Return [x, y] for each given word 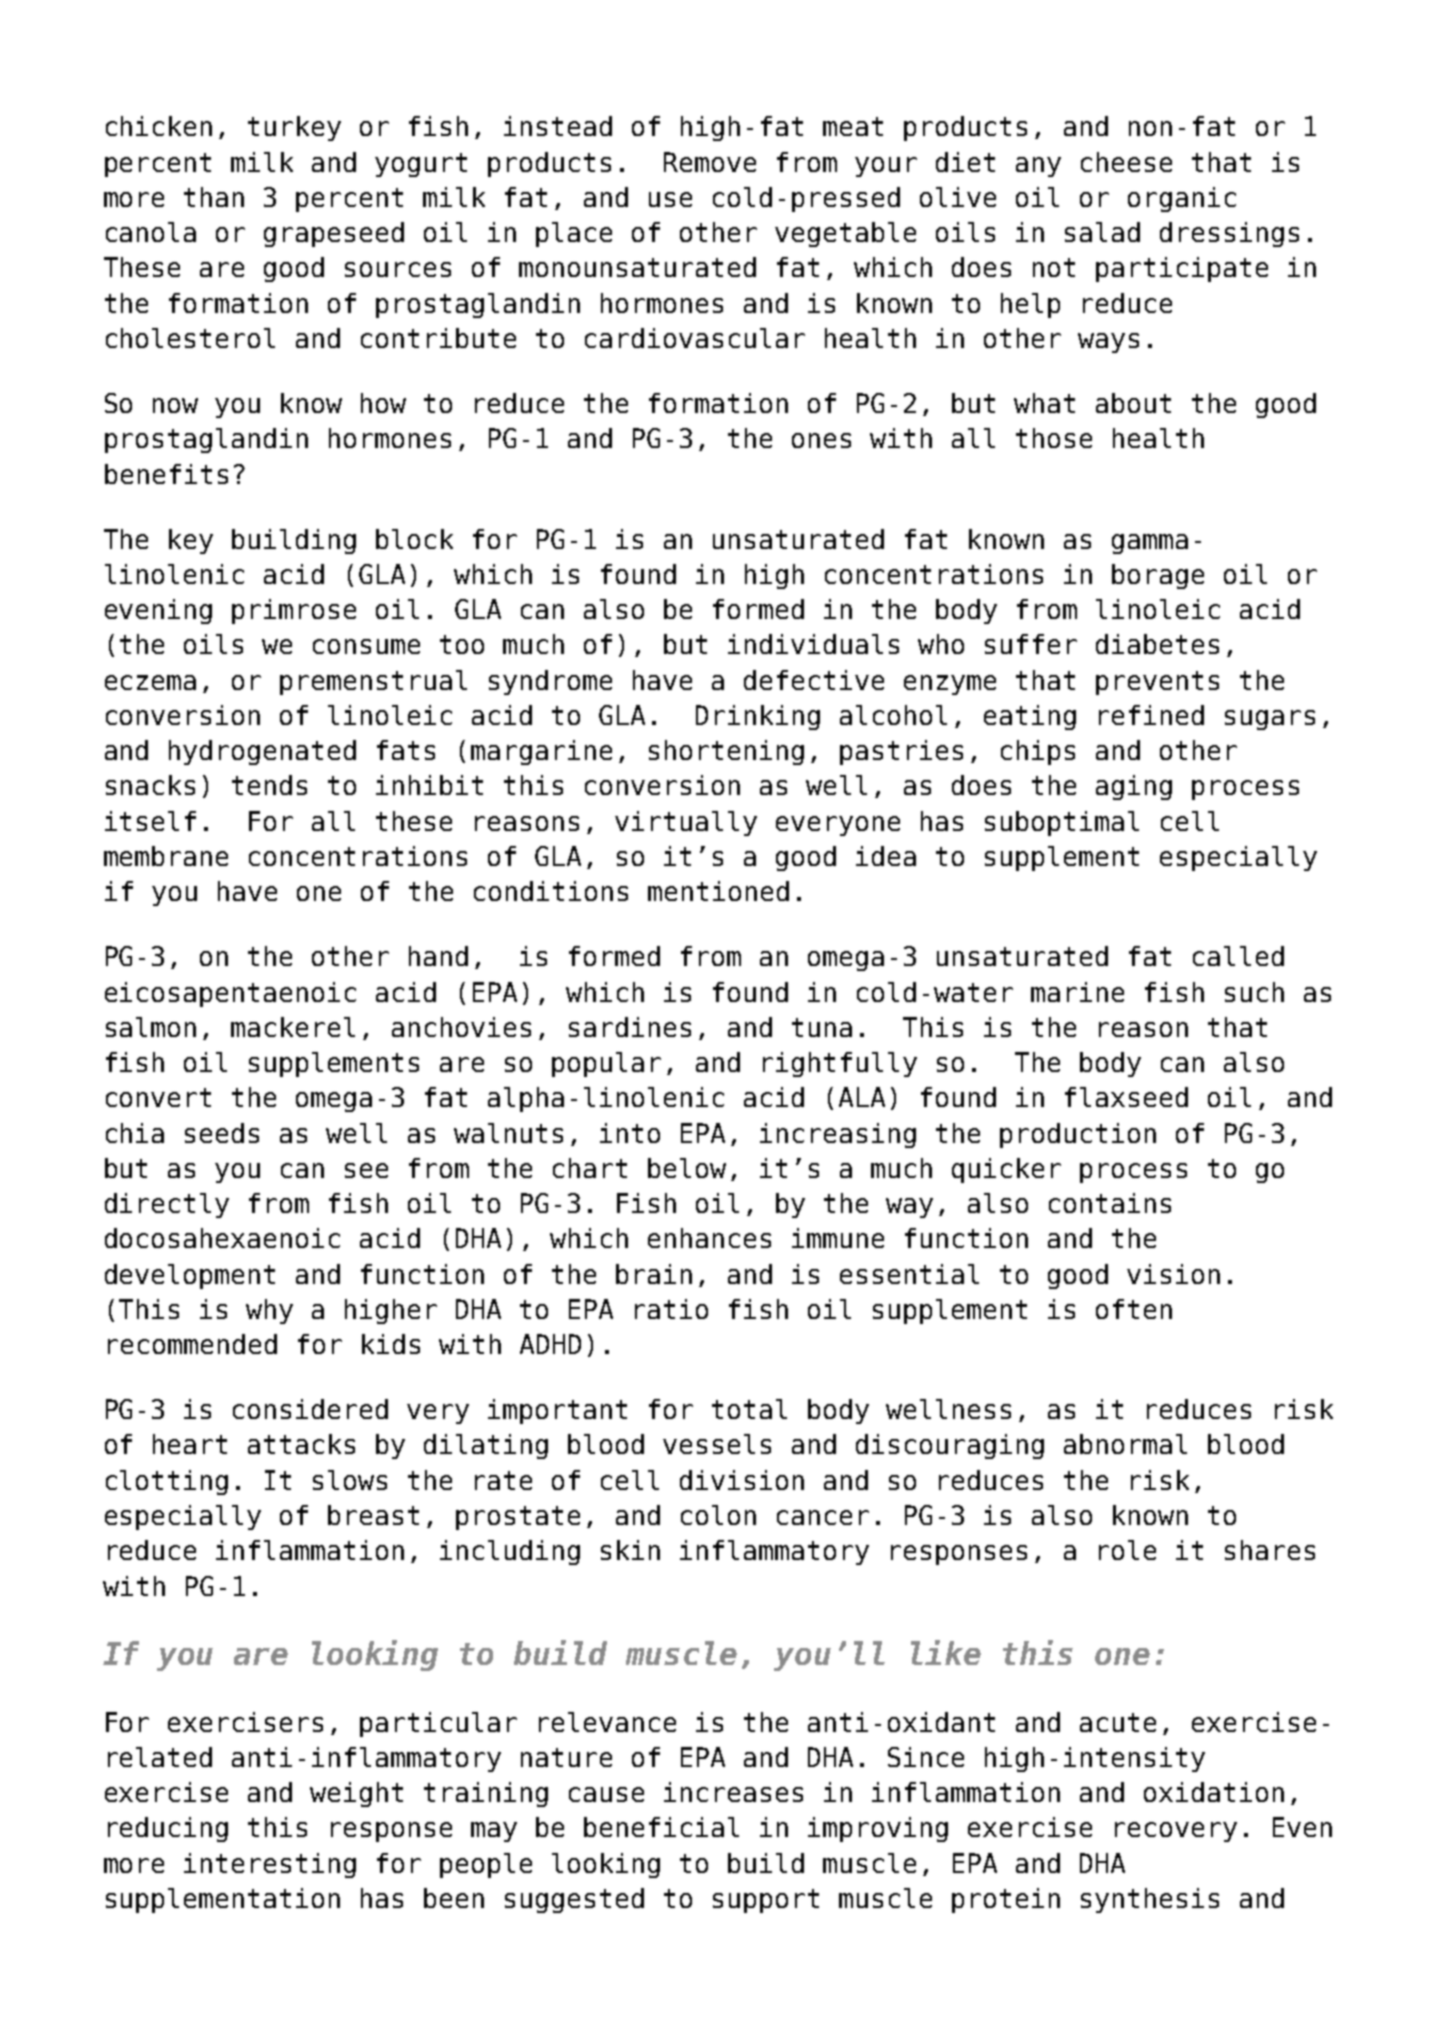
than [214, 197]
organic [1182, 199]
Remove [710, 162]
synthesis [1150, 1900]
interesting [270, 1865]
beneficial [661, 1827]
